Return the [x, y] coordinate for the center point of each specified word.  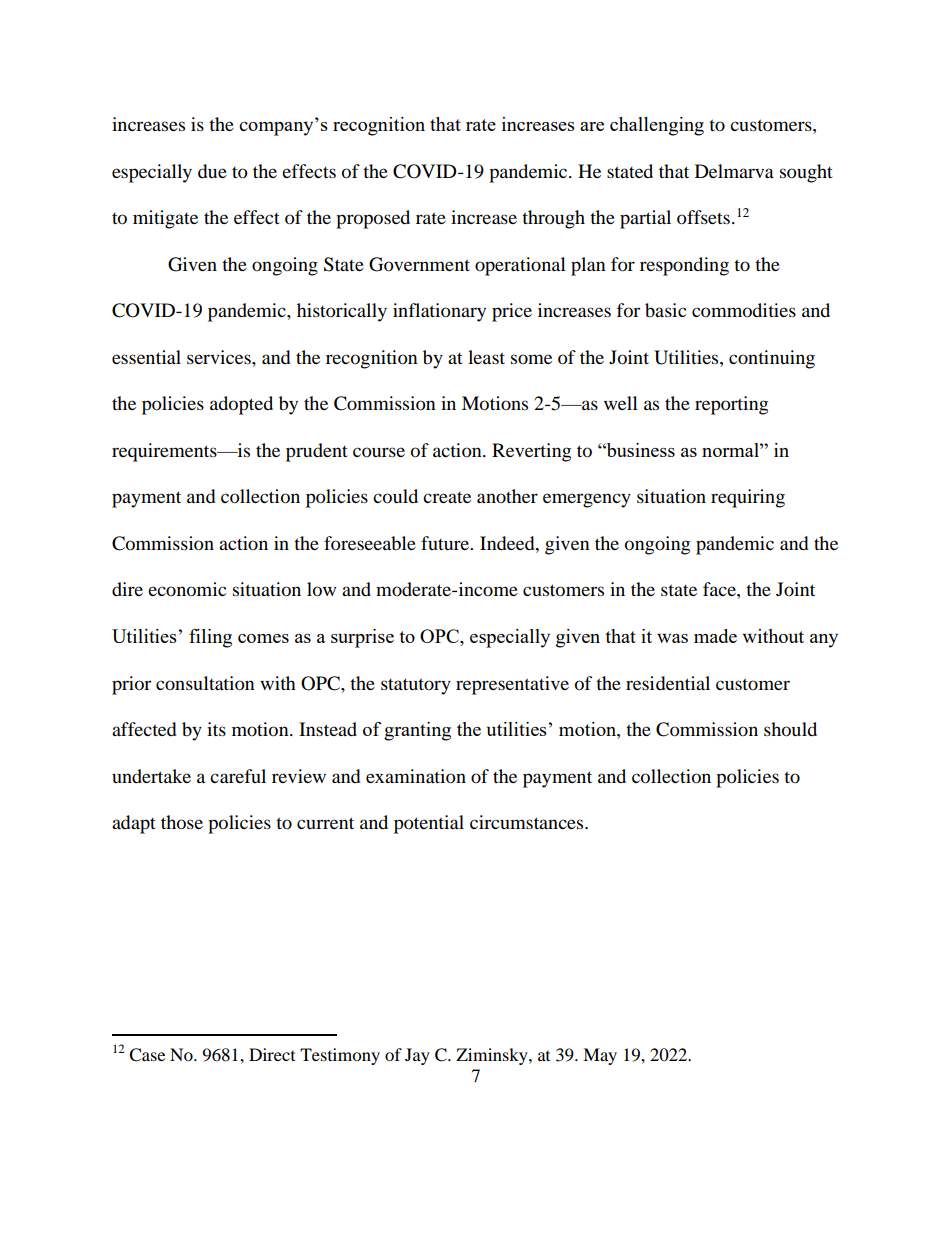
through [553, 219]
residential [668, 683]
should [790, 729]
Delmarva [734, 171]
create [447, 497]
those [182, 822]
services [220, 357]
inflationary [439, 312]
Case [147, 1055]
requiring [748, 498]
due [212, 171]
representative [512, 685]
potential [429, 824]
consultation [205, 683]
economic [187, 589]
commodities [744, 310]
